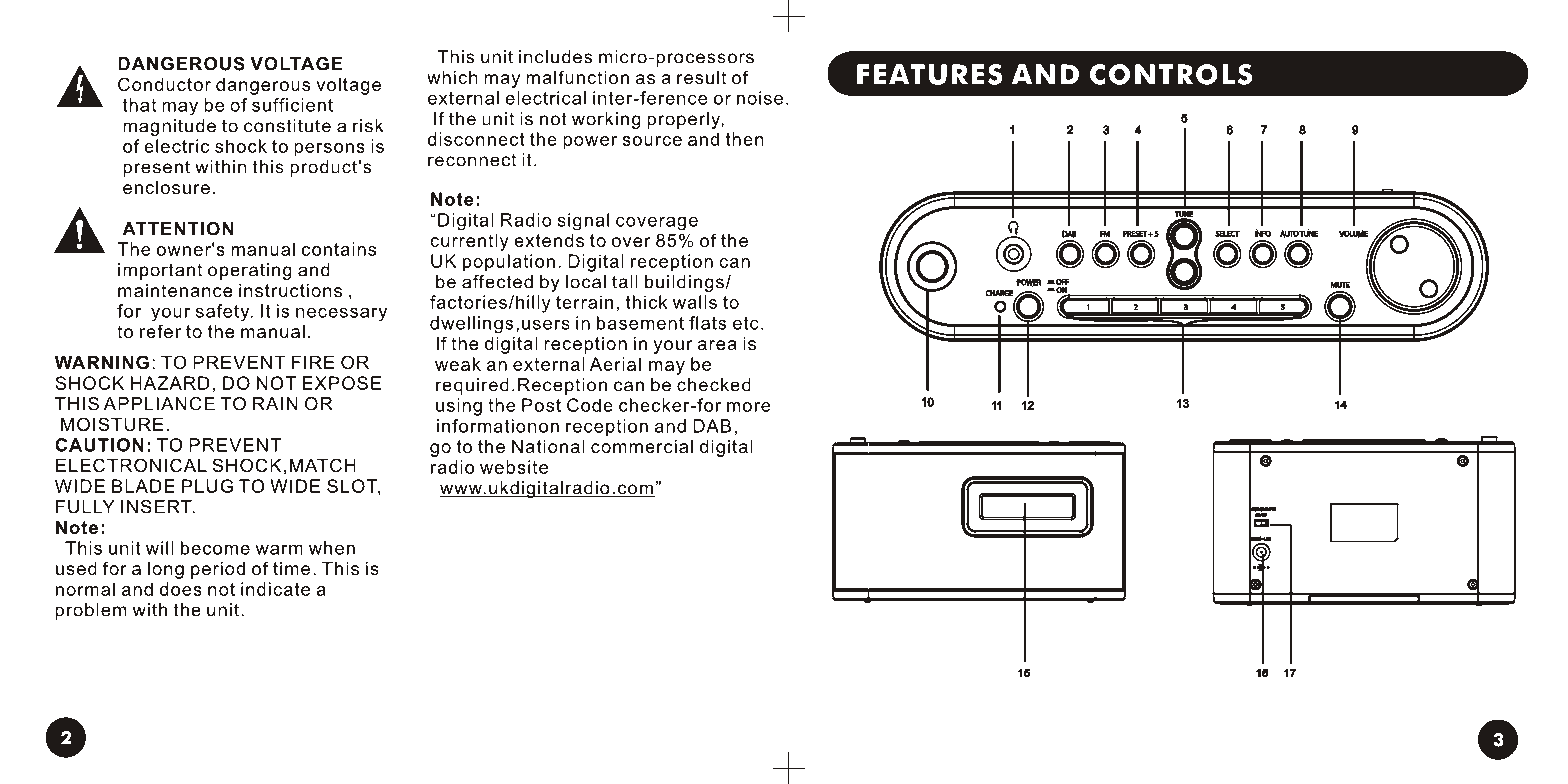 Image resolution: width=1568 pixels, height=784 pixels. What do you see at coordinates (164, 84) in the screenshot?
I see `Conductor` at bounding box center [164, 84].
